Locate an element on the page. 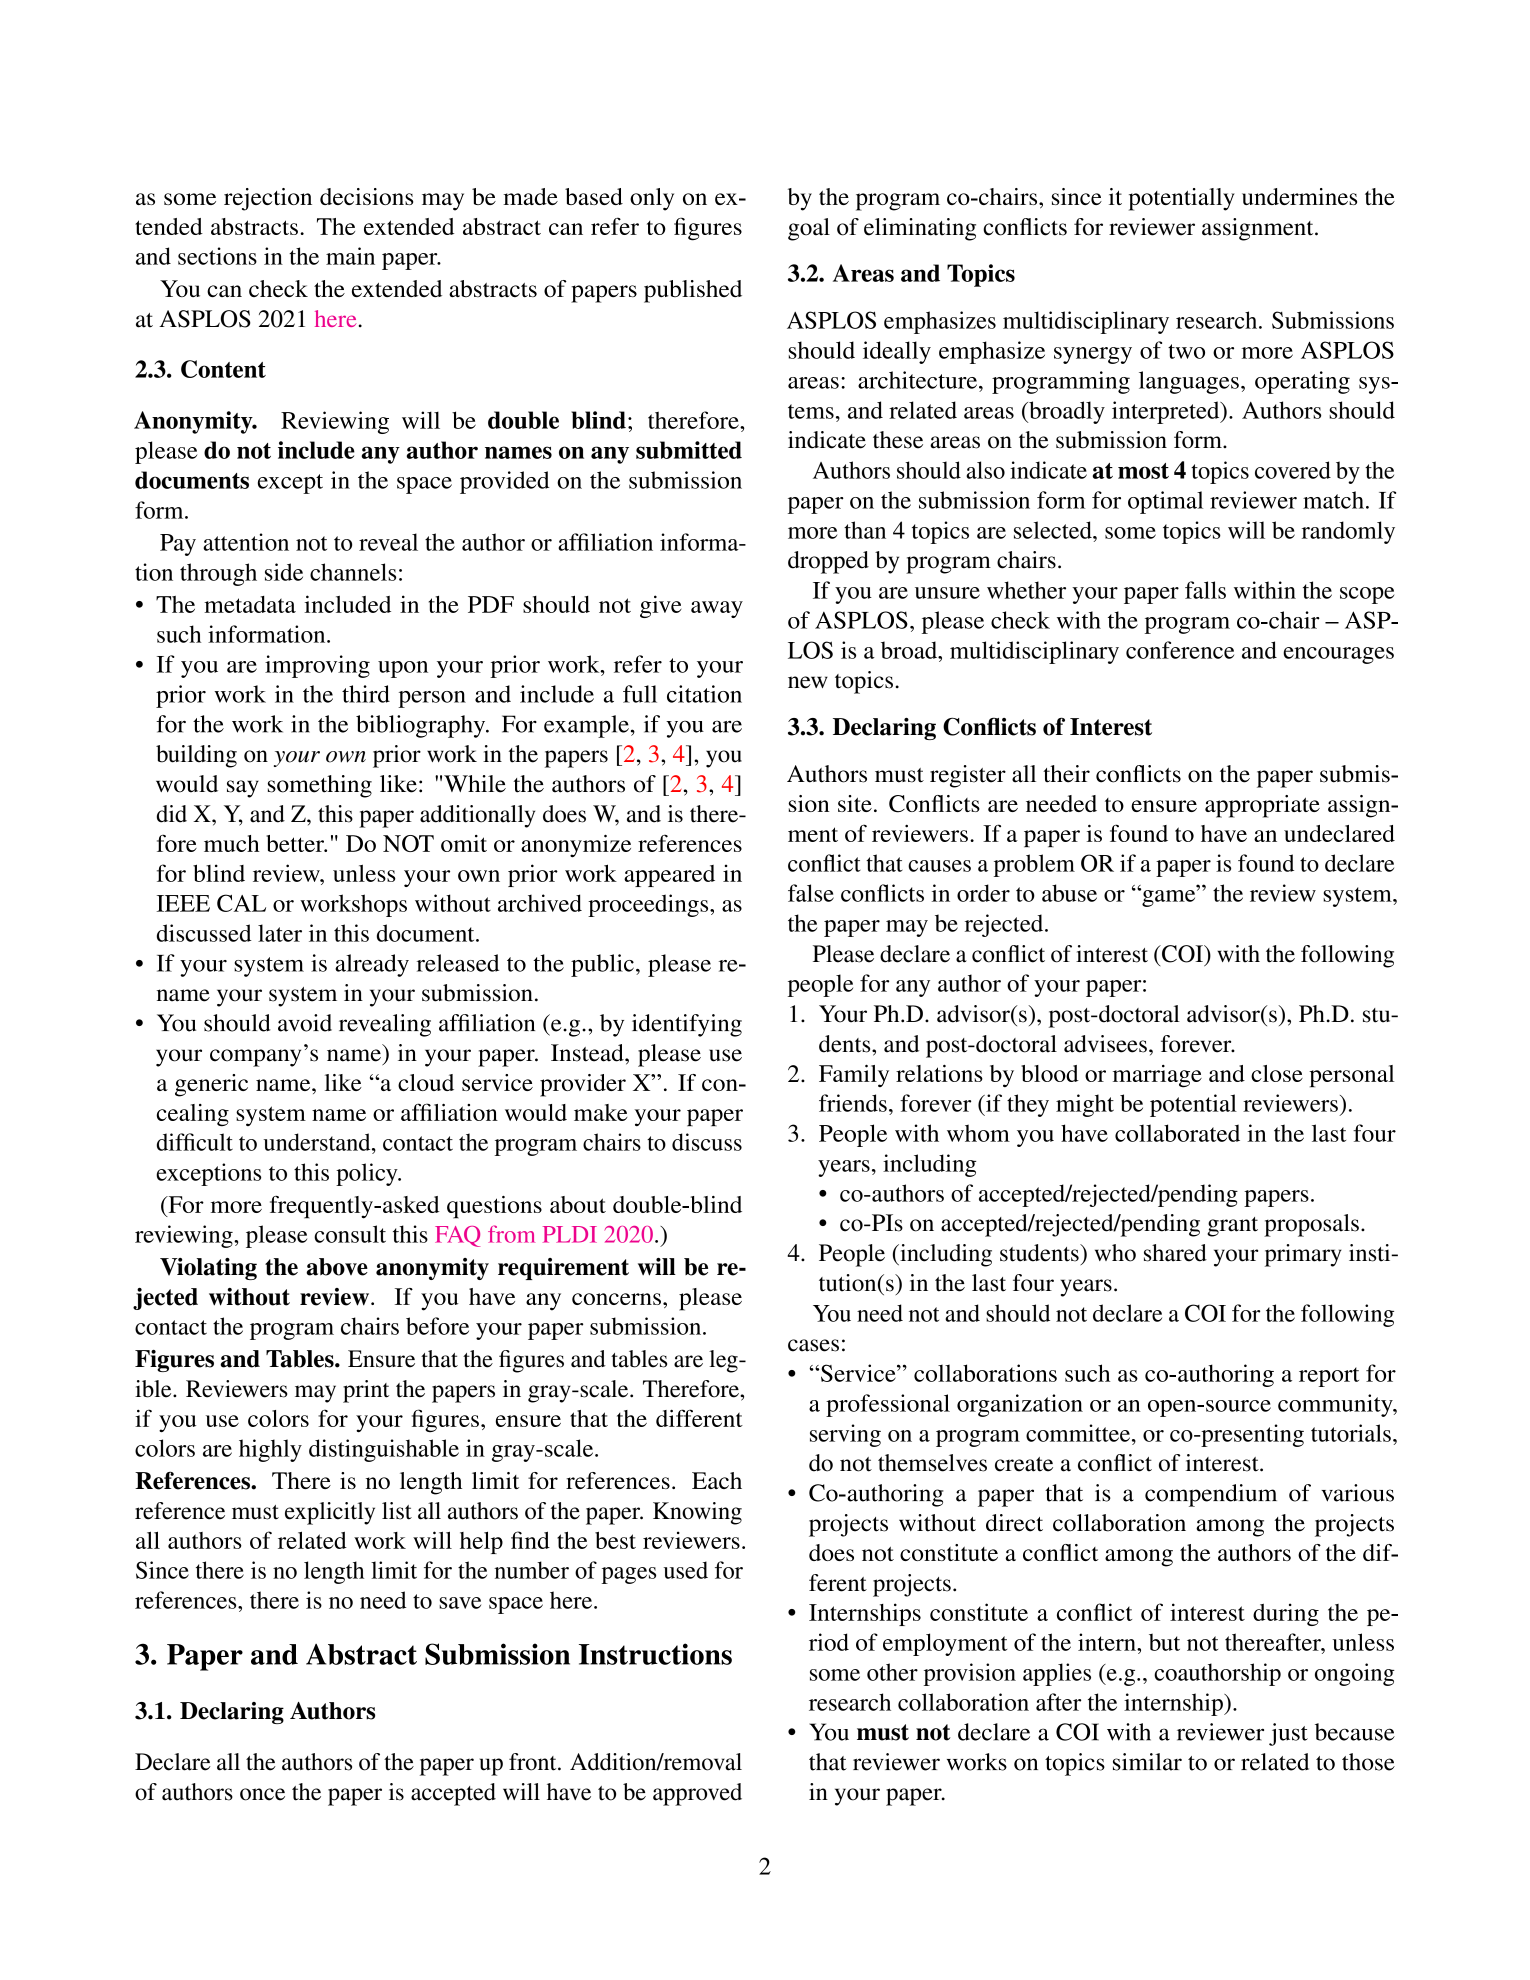  undermines is located at coordinates (1299, 196).
